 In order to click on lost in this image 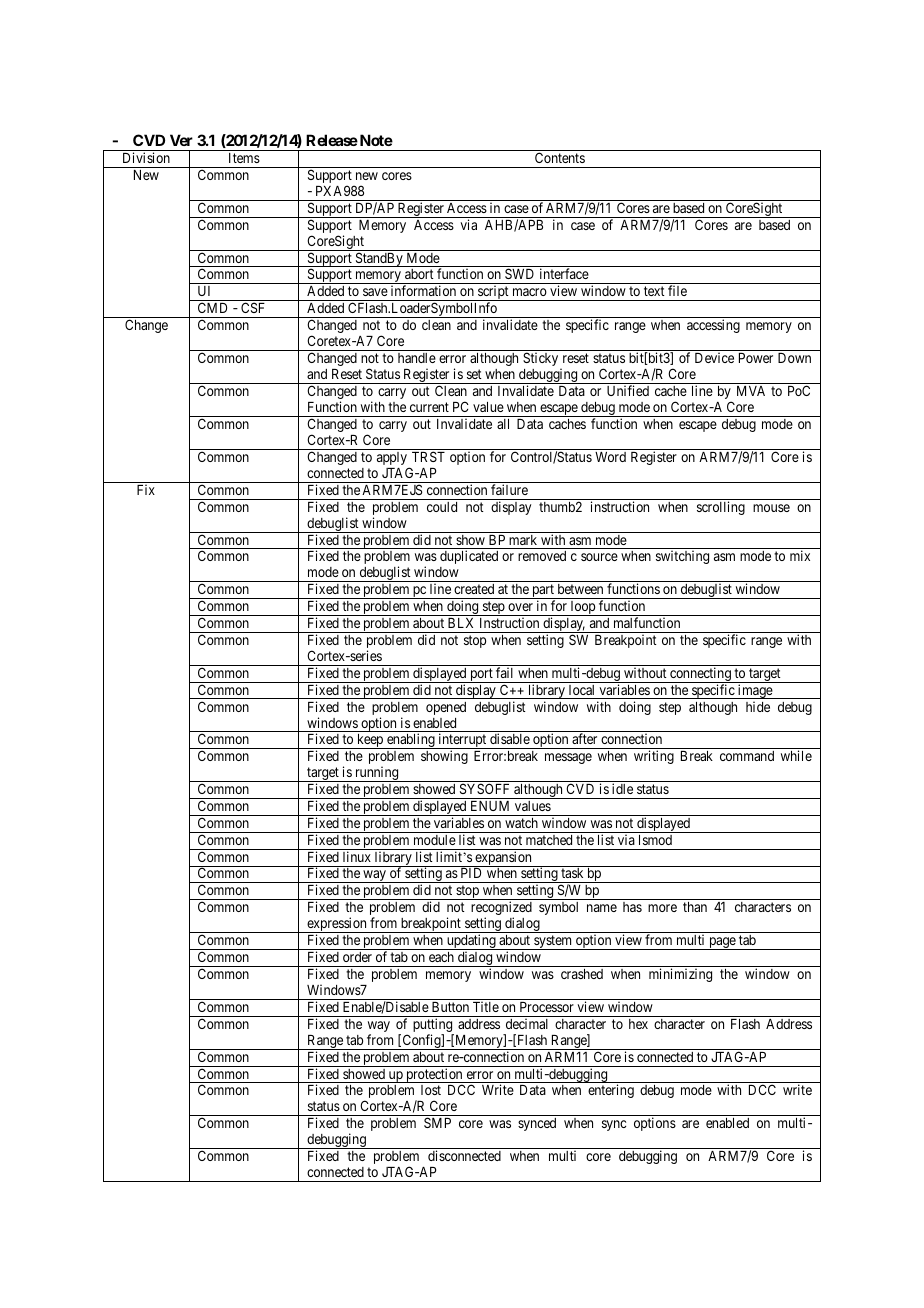, I will do `click(431, 1090)`.
